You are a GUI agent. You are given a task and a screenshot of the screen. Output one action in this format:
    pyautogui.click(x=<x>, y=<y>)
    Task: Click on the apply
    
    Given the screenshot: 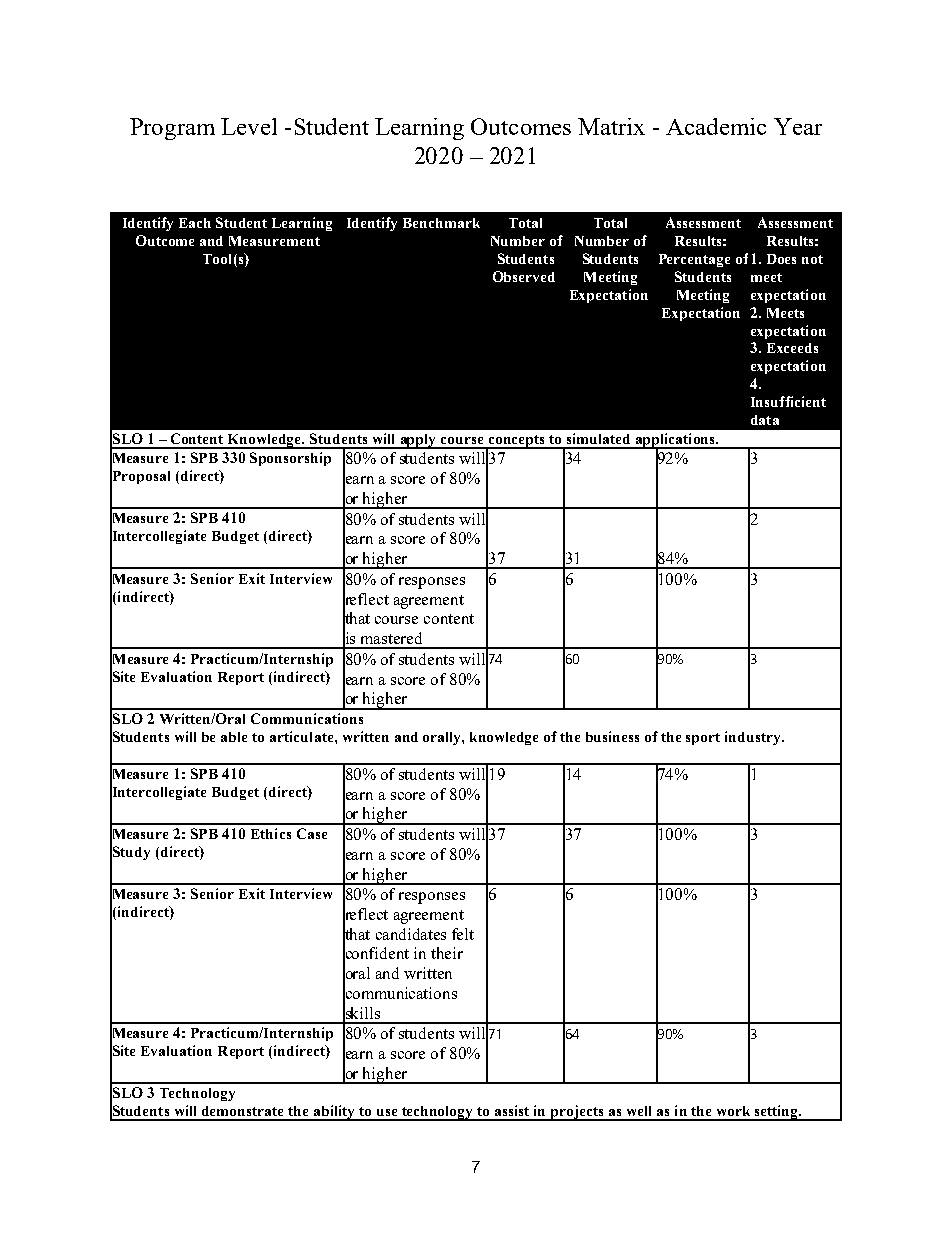 What is the action you would take?
    pyautogui.click(x=418, y=441)
